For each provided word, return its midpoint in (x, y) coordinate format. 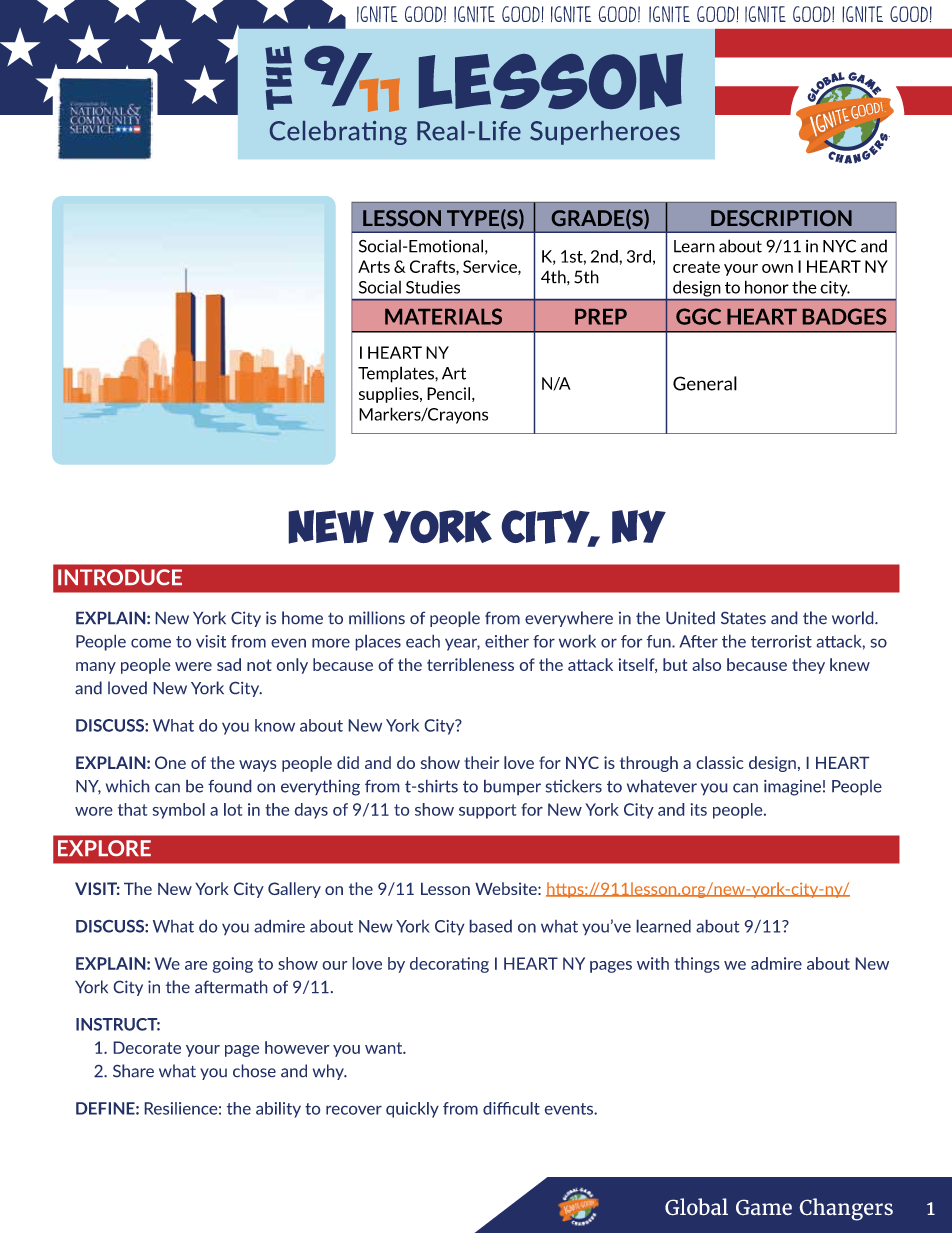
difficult (511, 1108)
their (481, 762)
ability (278, 1110)
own (777, 268)
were (193, 666)
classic (720, 762)
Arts (374, 266)
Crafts (433, 267)
